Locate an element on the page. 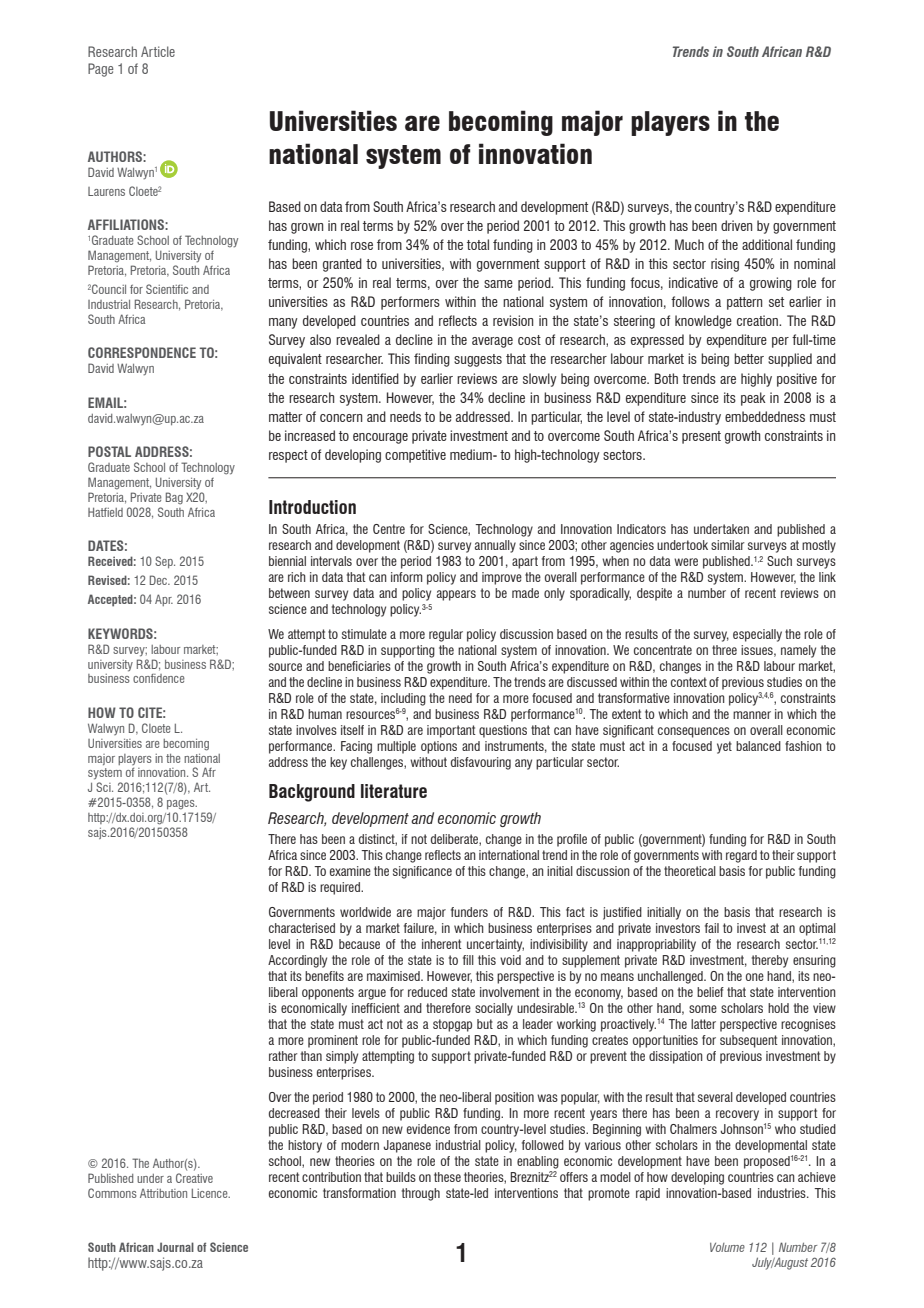 The width and height of the page is (924, 1308). confidence is located at coordinates (159, 678).
